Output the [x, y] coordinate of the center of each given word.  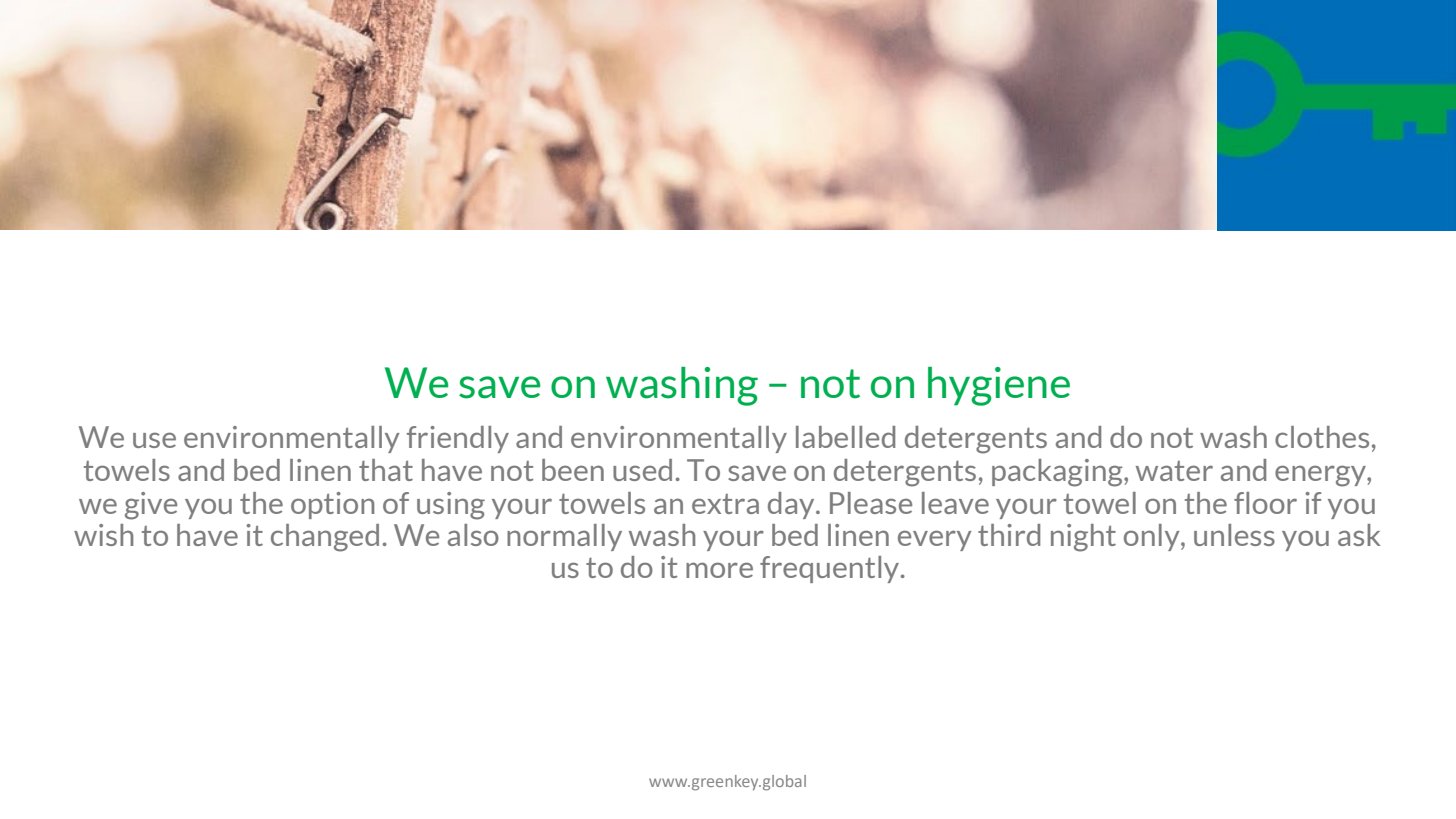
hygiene [999, 386]
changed [325, 538]
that [386, 470]
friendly [458, 439]
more [719, 570]
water [1174, 471]
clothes [1322, 437]
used [642, 470]
